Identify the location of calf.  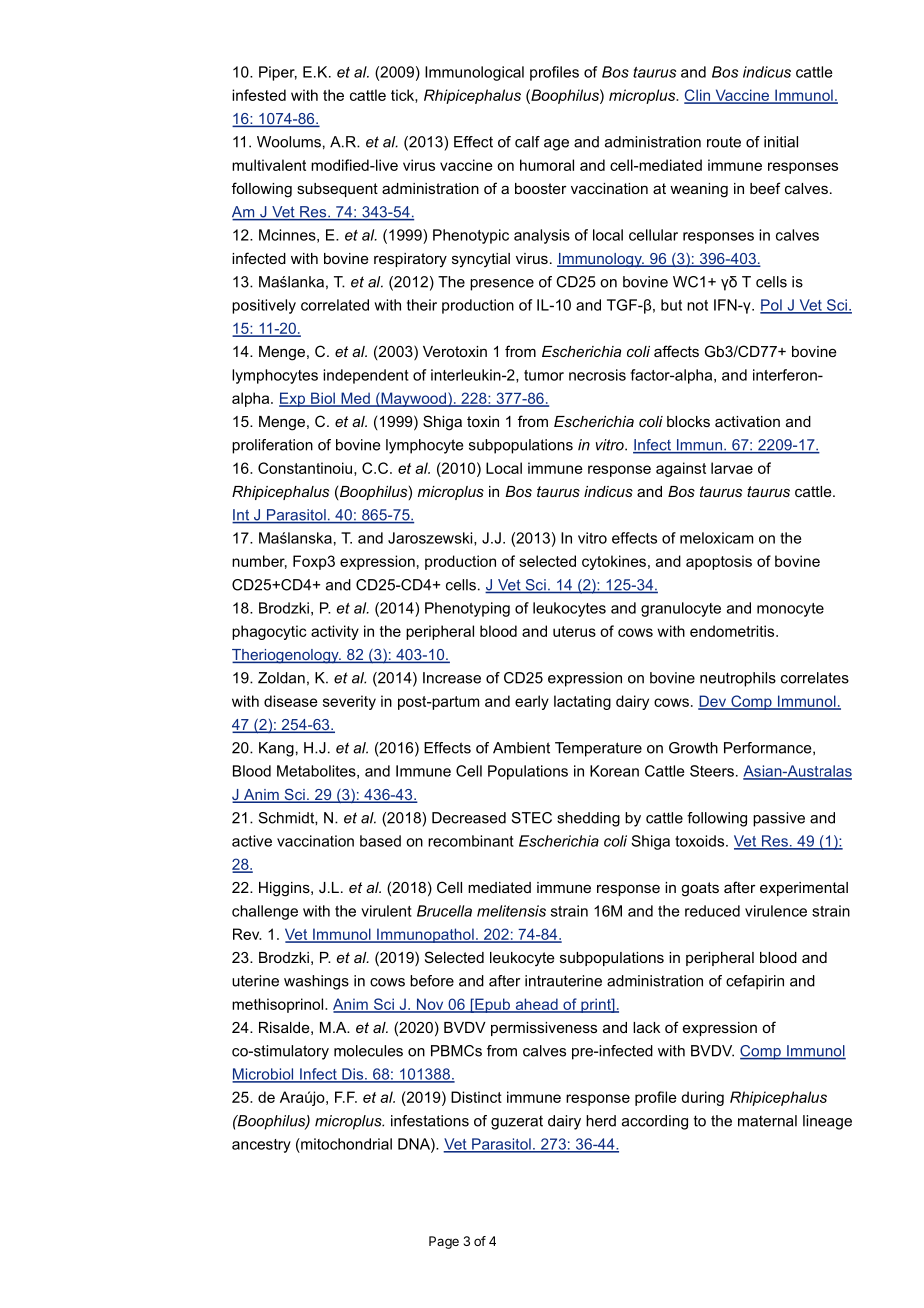
(527, 142).
